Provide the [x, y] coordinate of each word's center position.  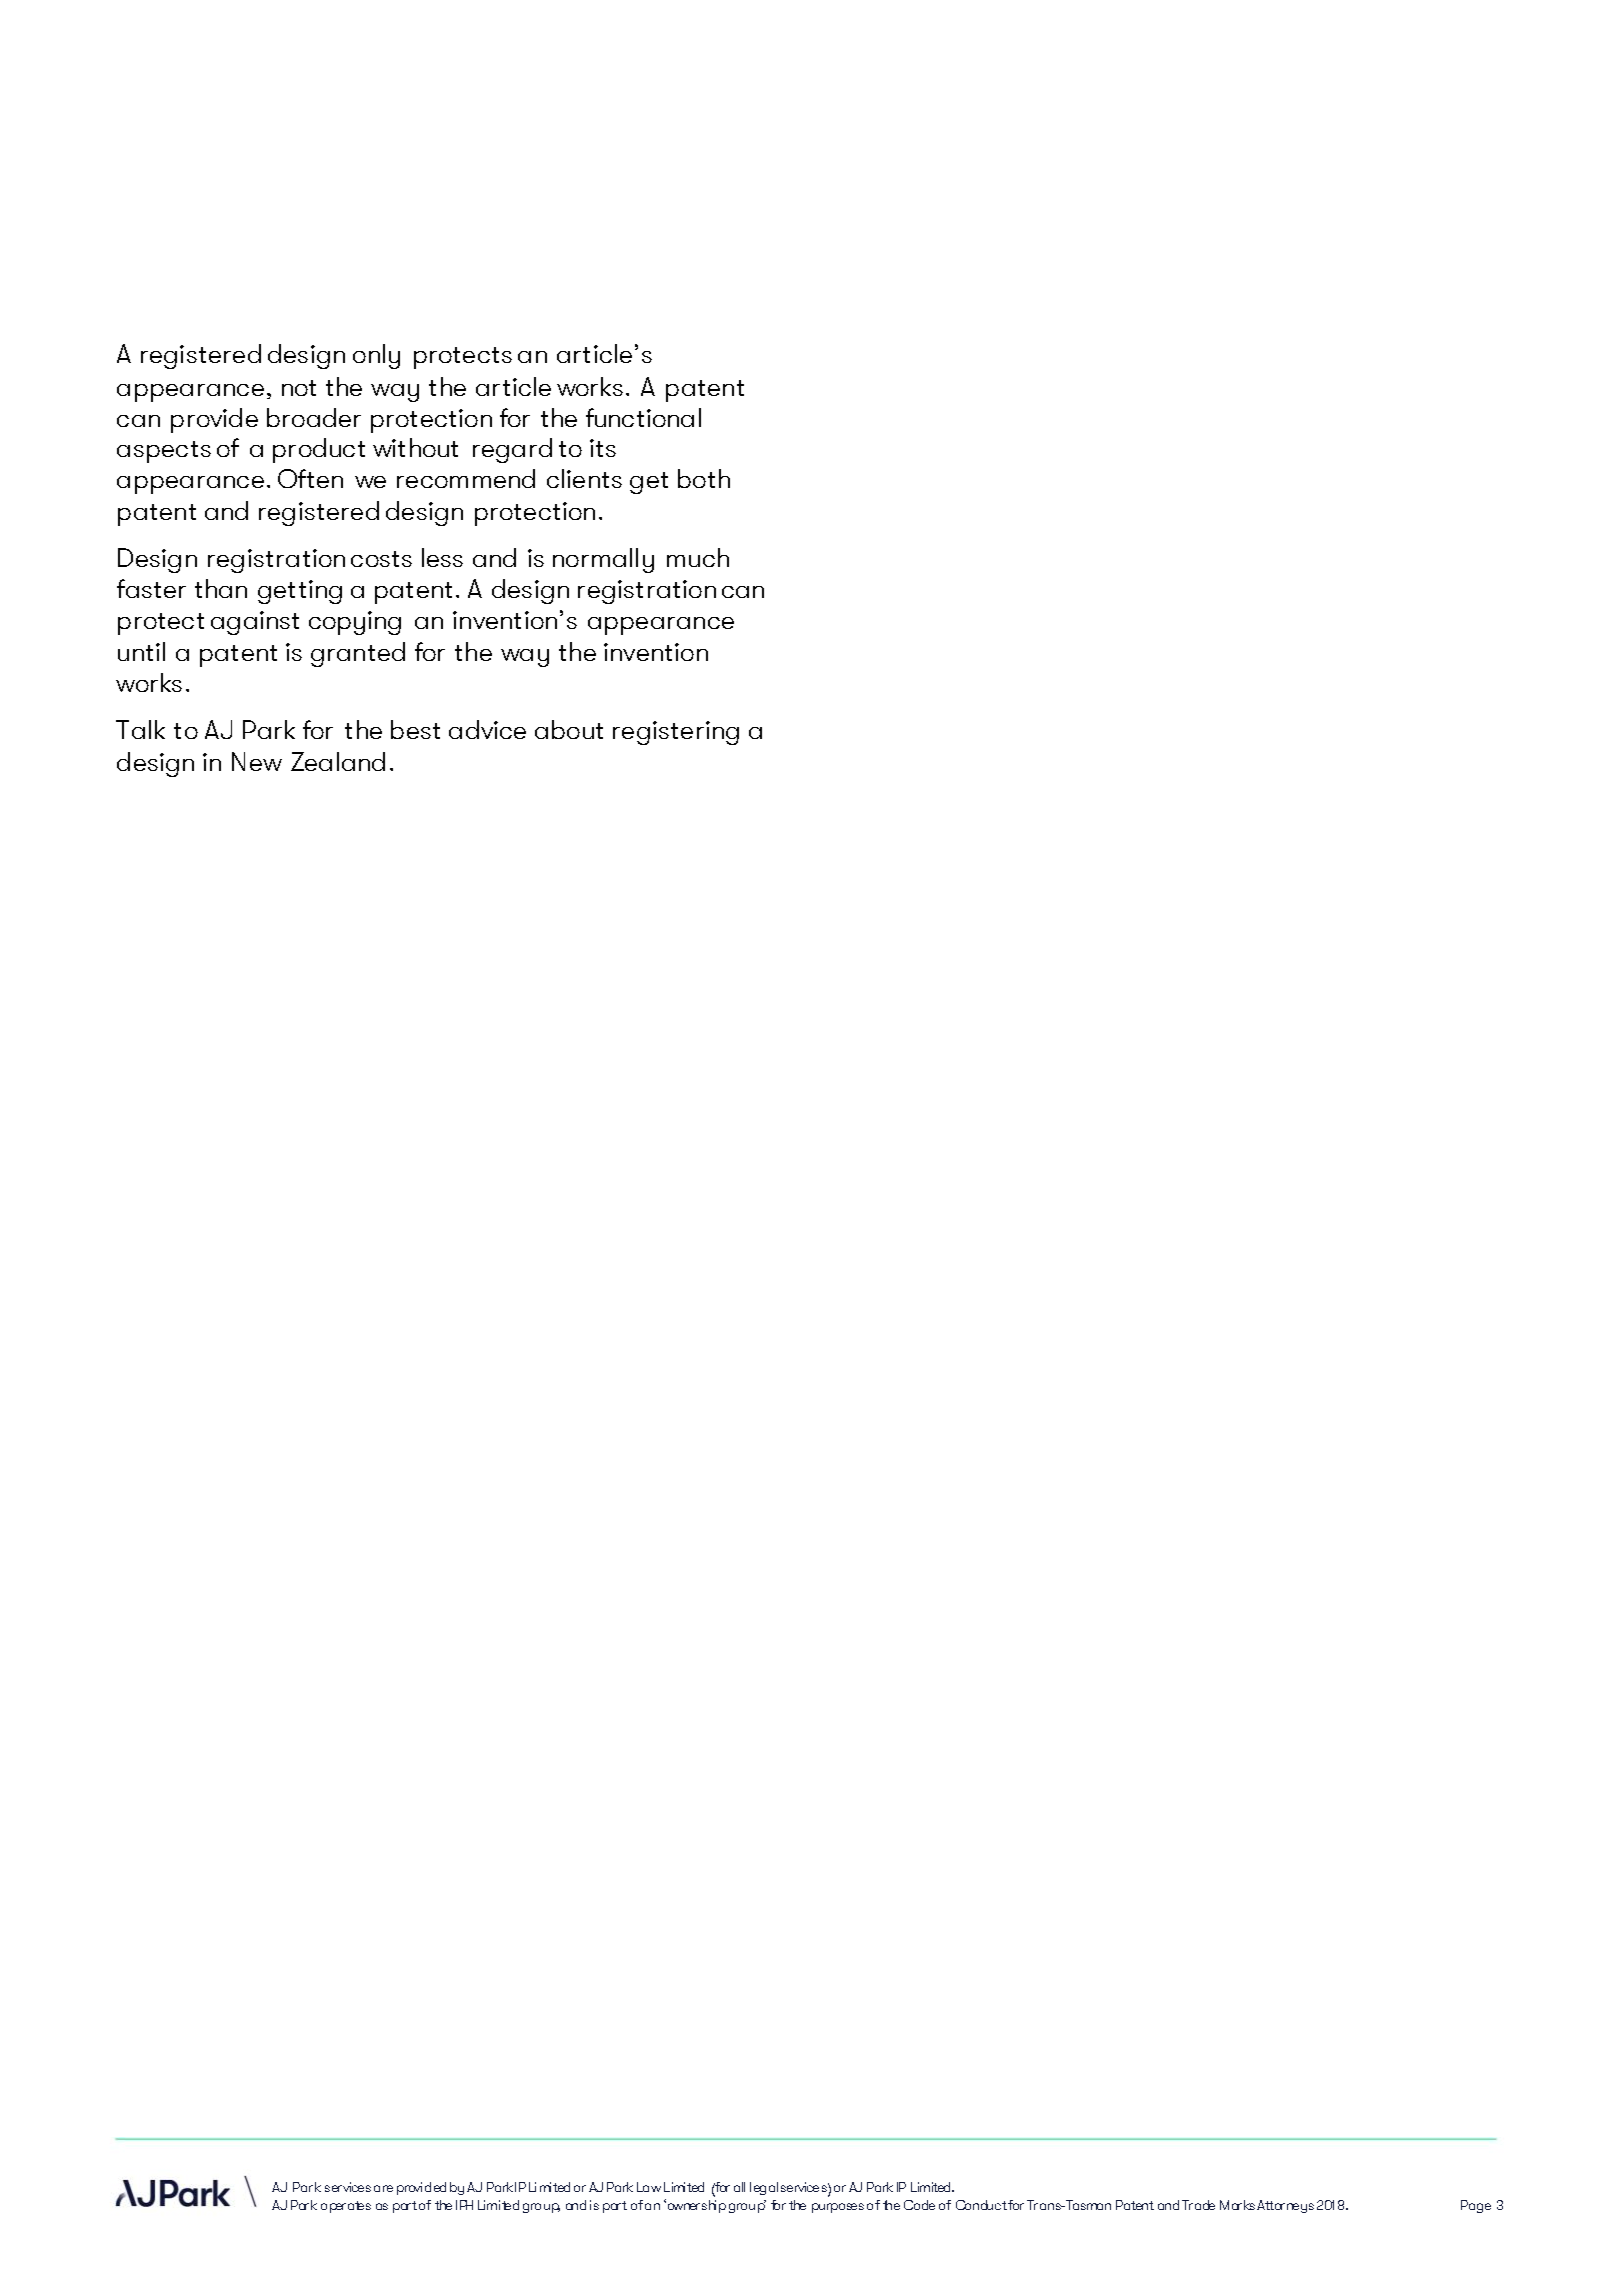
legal [764, 2188]
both [704, 478]
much [698, 557]
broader [314, 417]
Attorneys [1285, 2206]
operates [346, 2207]
